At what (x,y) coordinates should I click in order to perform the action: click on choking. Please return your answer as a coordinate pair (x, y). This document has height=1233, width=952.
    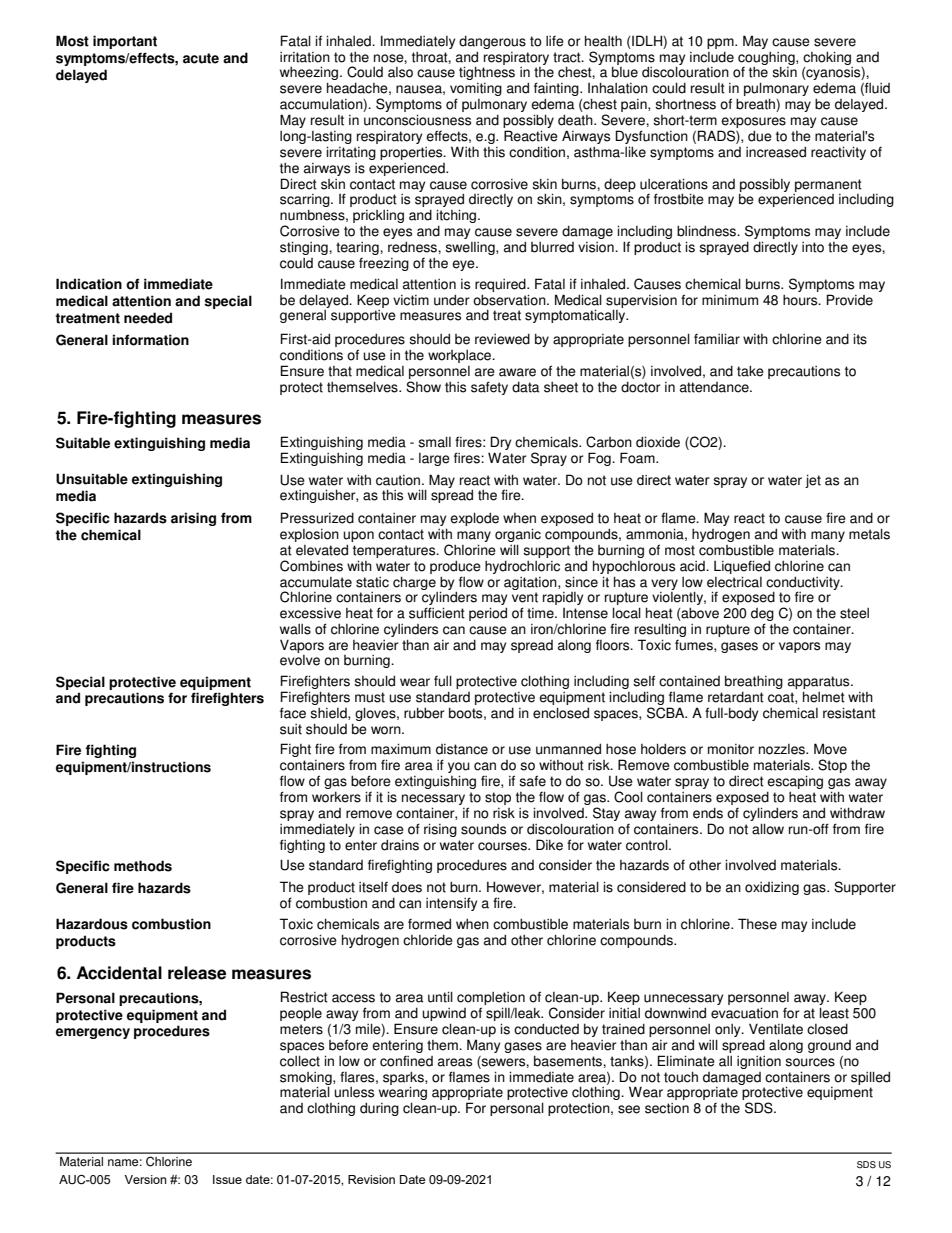
    Looking at the image, I should click on (827, 58).
